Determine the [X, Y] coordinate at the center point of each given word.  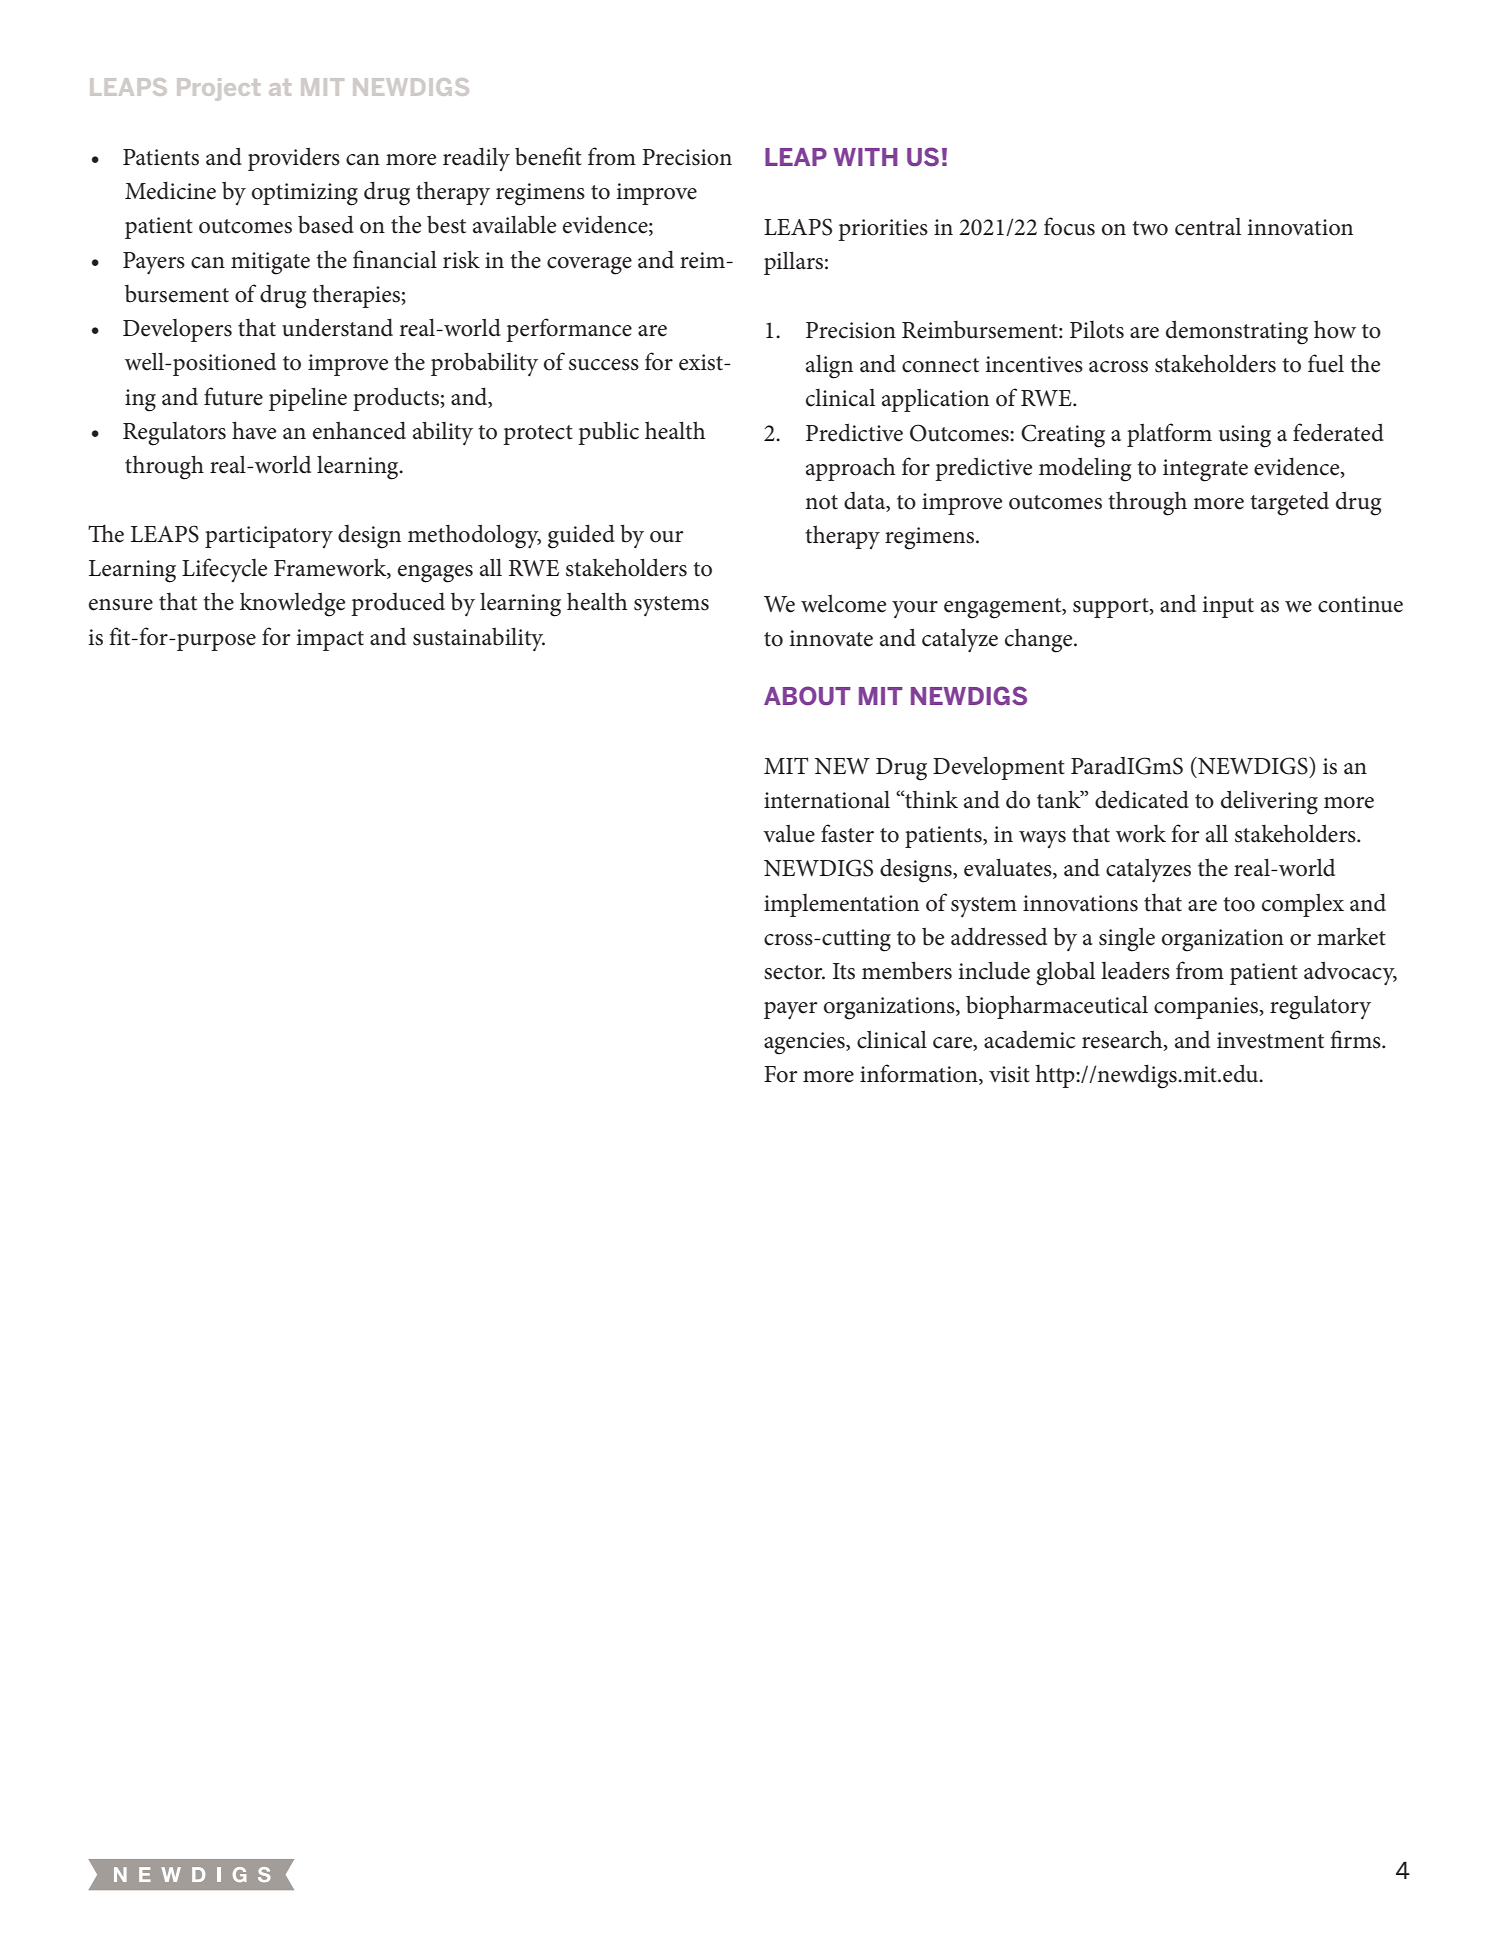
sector [794, 972]
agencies [805, 1043]
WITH [865, 157]
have [254, 430]
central [1208, 227]
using [1245, 436]
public [608, 433]
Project [218, 89]
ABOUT [807, 695]
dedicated [1142, 799]
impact [330, 640]
